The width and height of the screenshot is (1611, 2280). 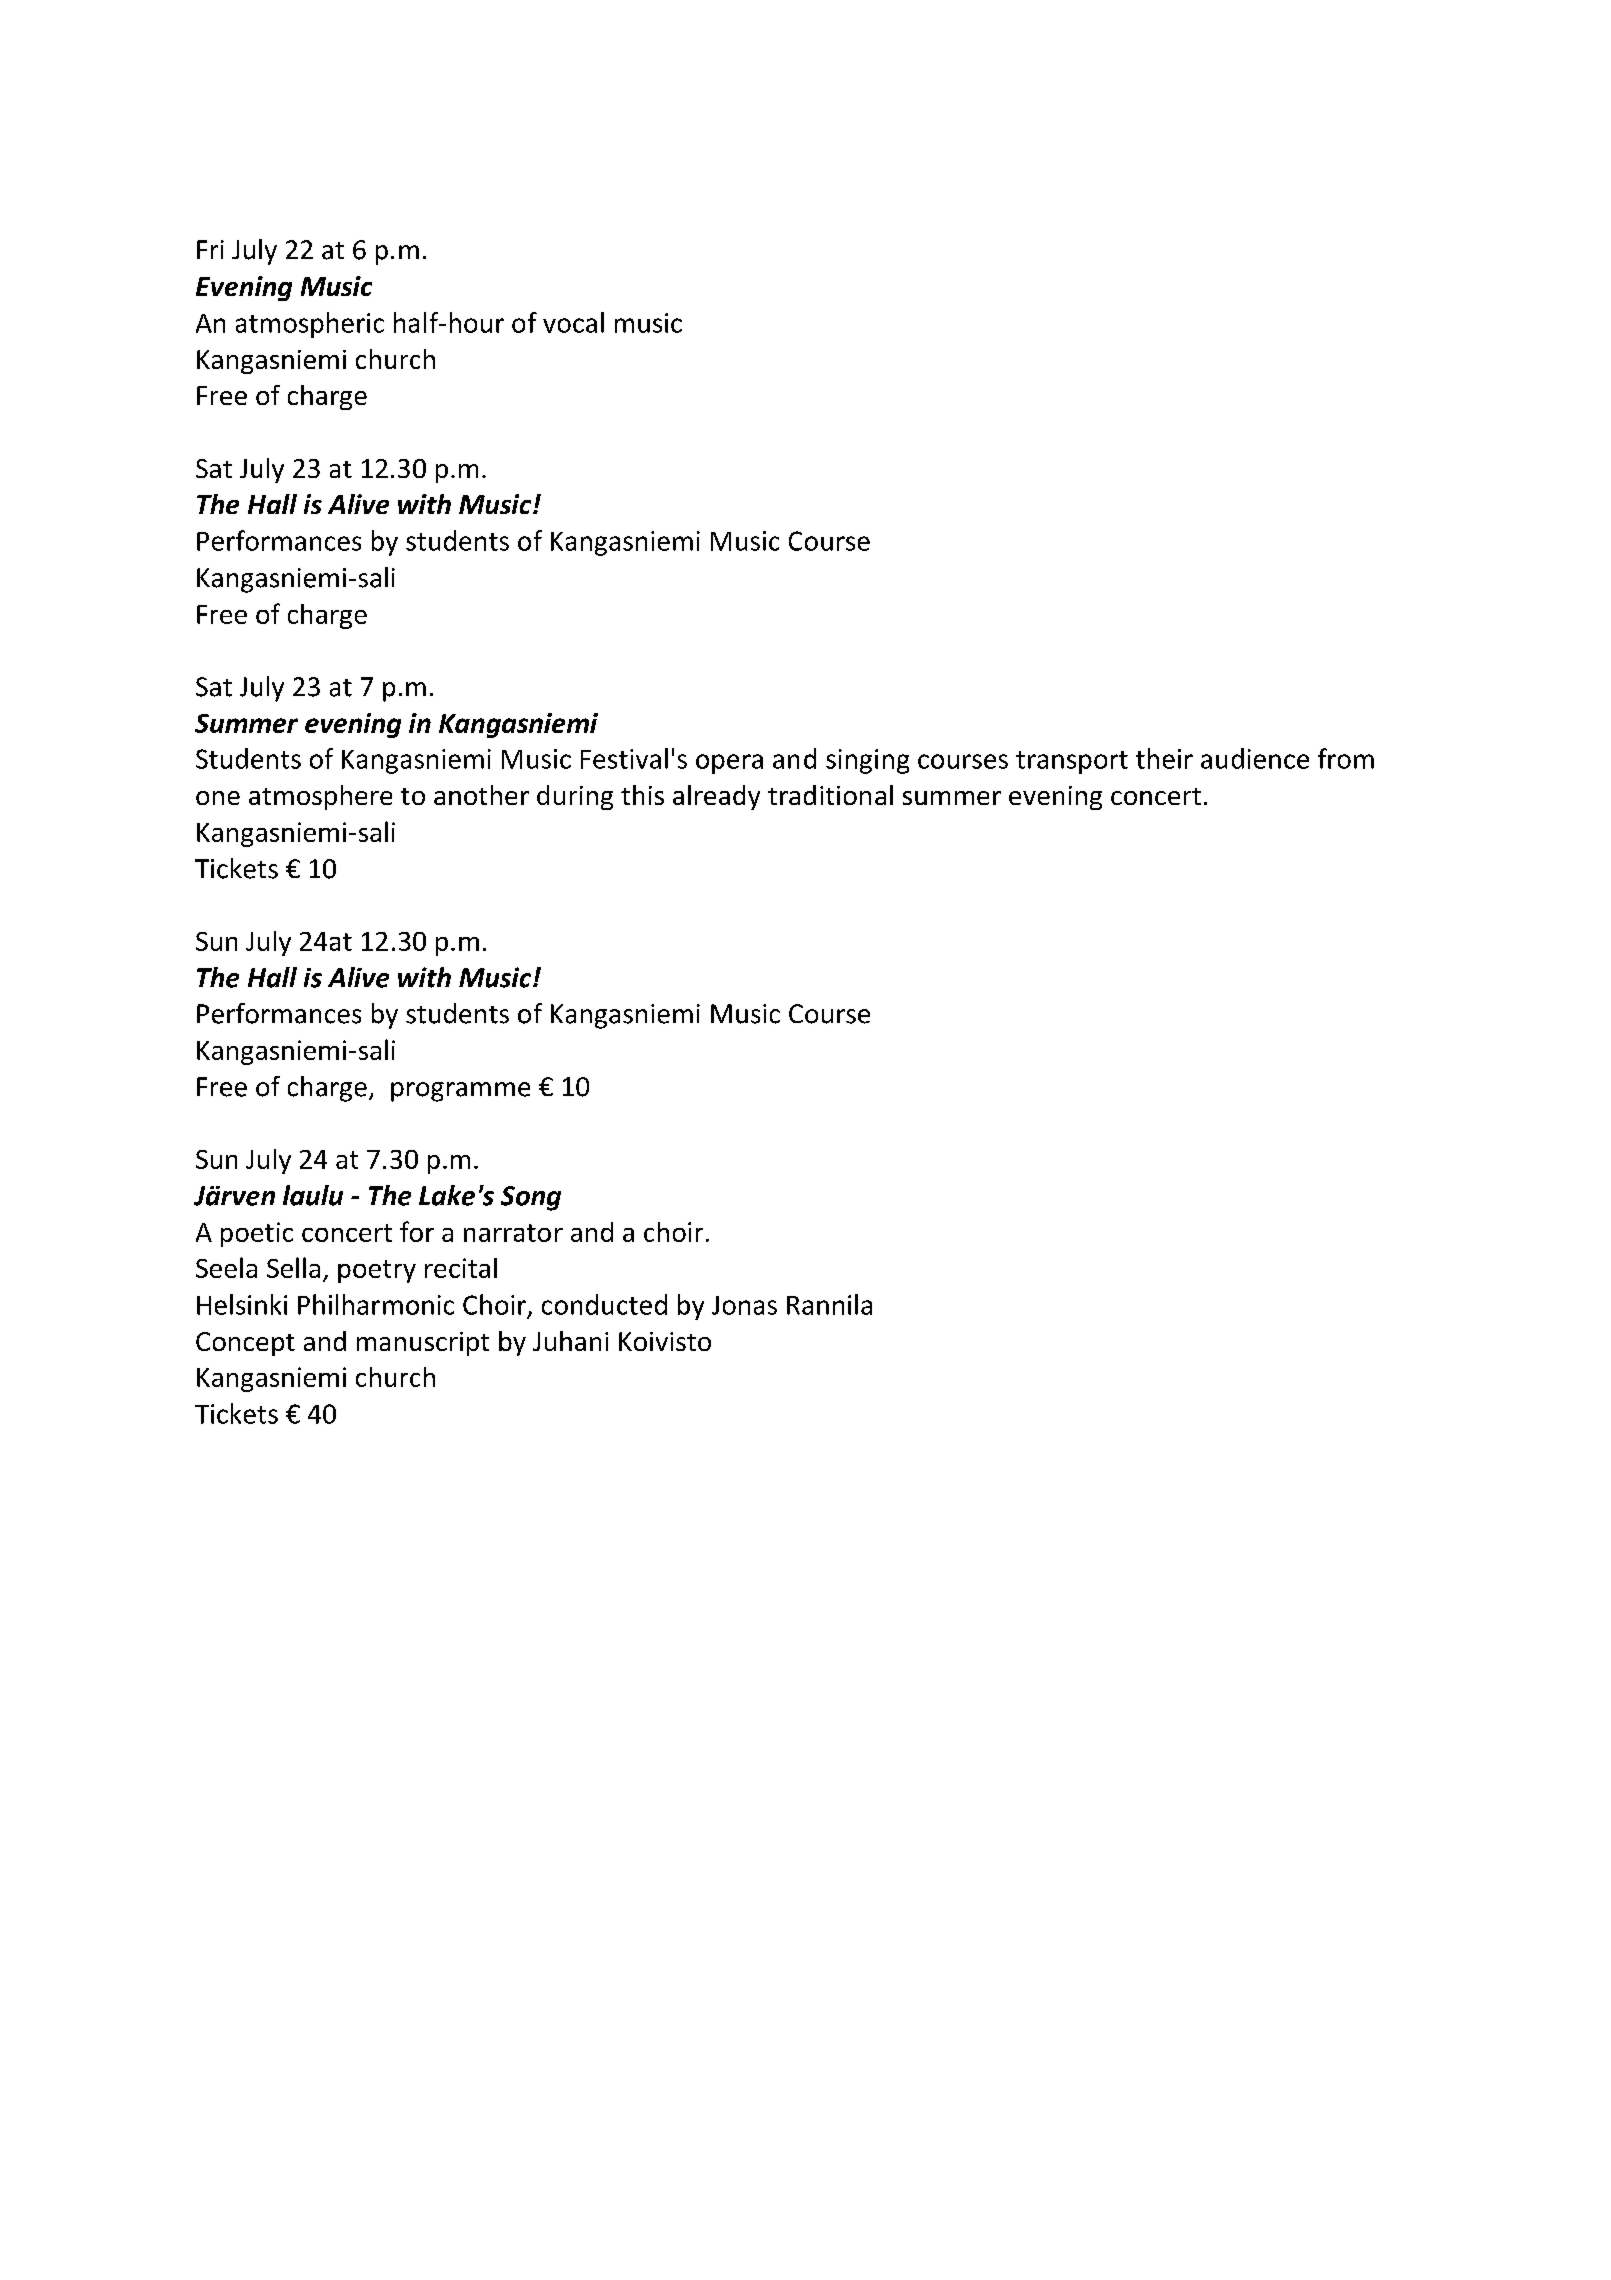 I want to click on Song, so click(x=531, y=1198).
